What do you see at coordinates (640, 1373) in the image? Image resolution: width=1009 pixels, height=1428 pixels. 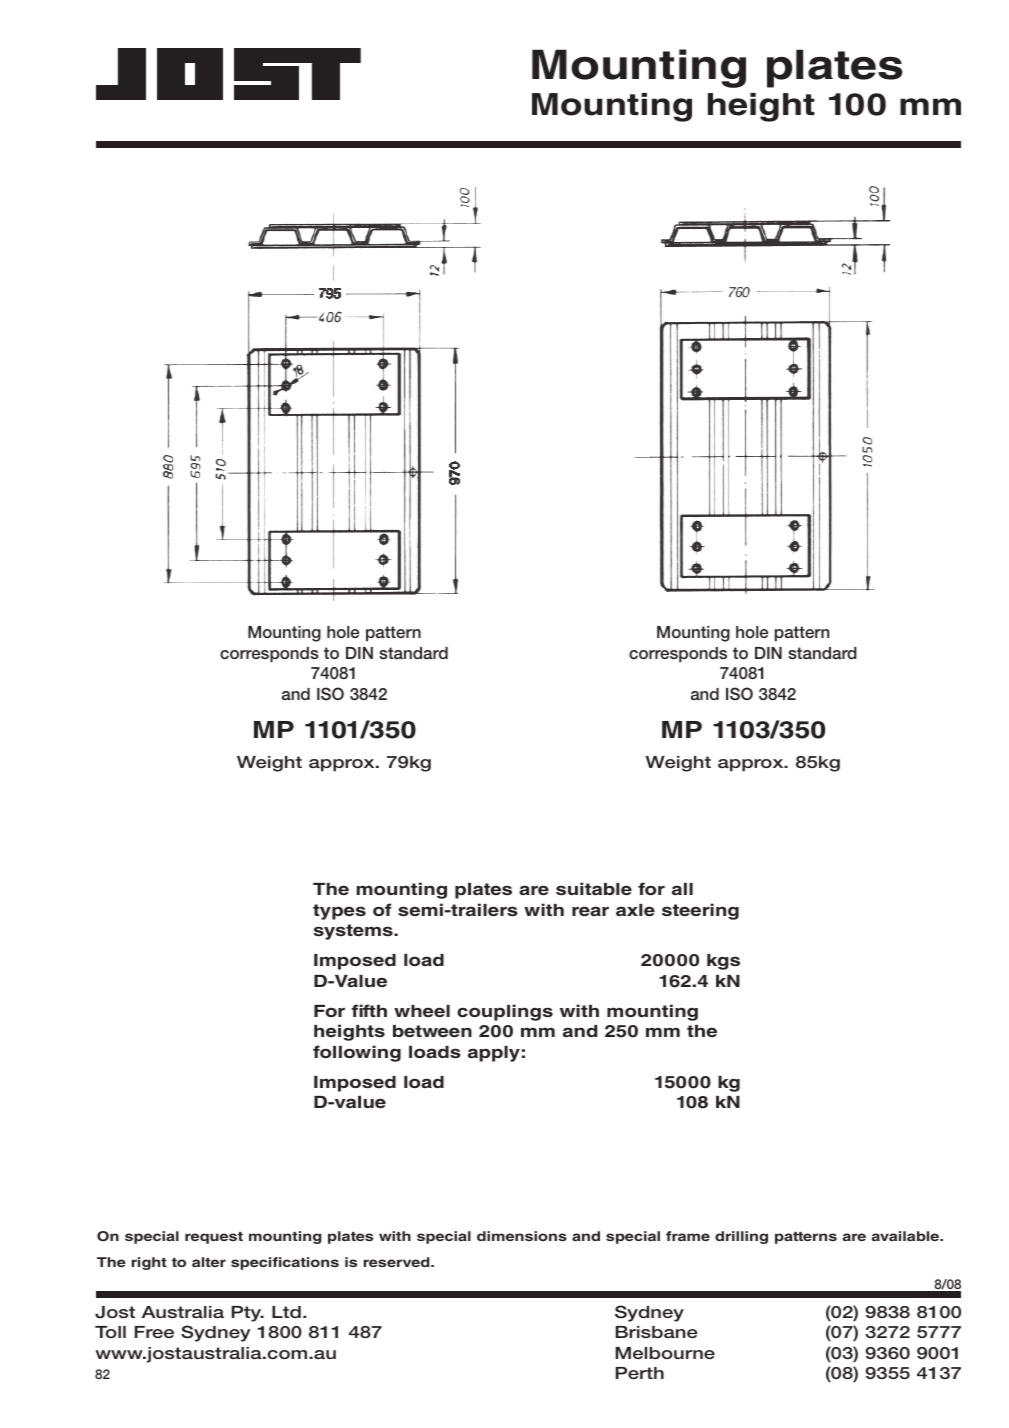 I see `Perth` at bounding box center [640, 1373].
